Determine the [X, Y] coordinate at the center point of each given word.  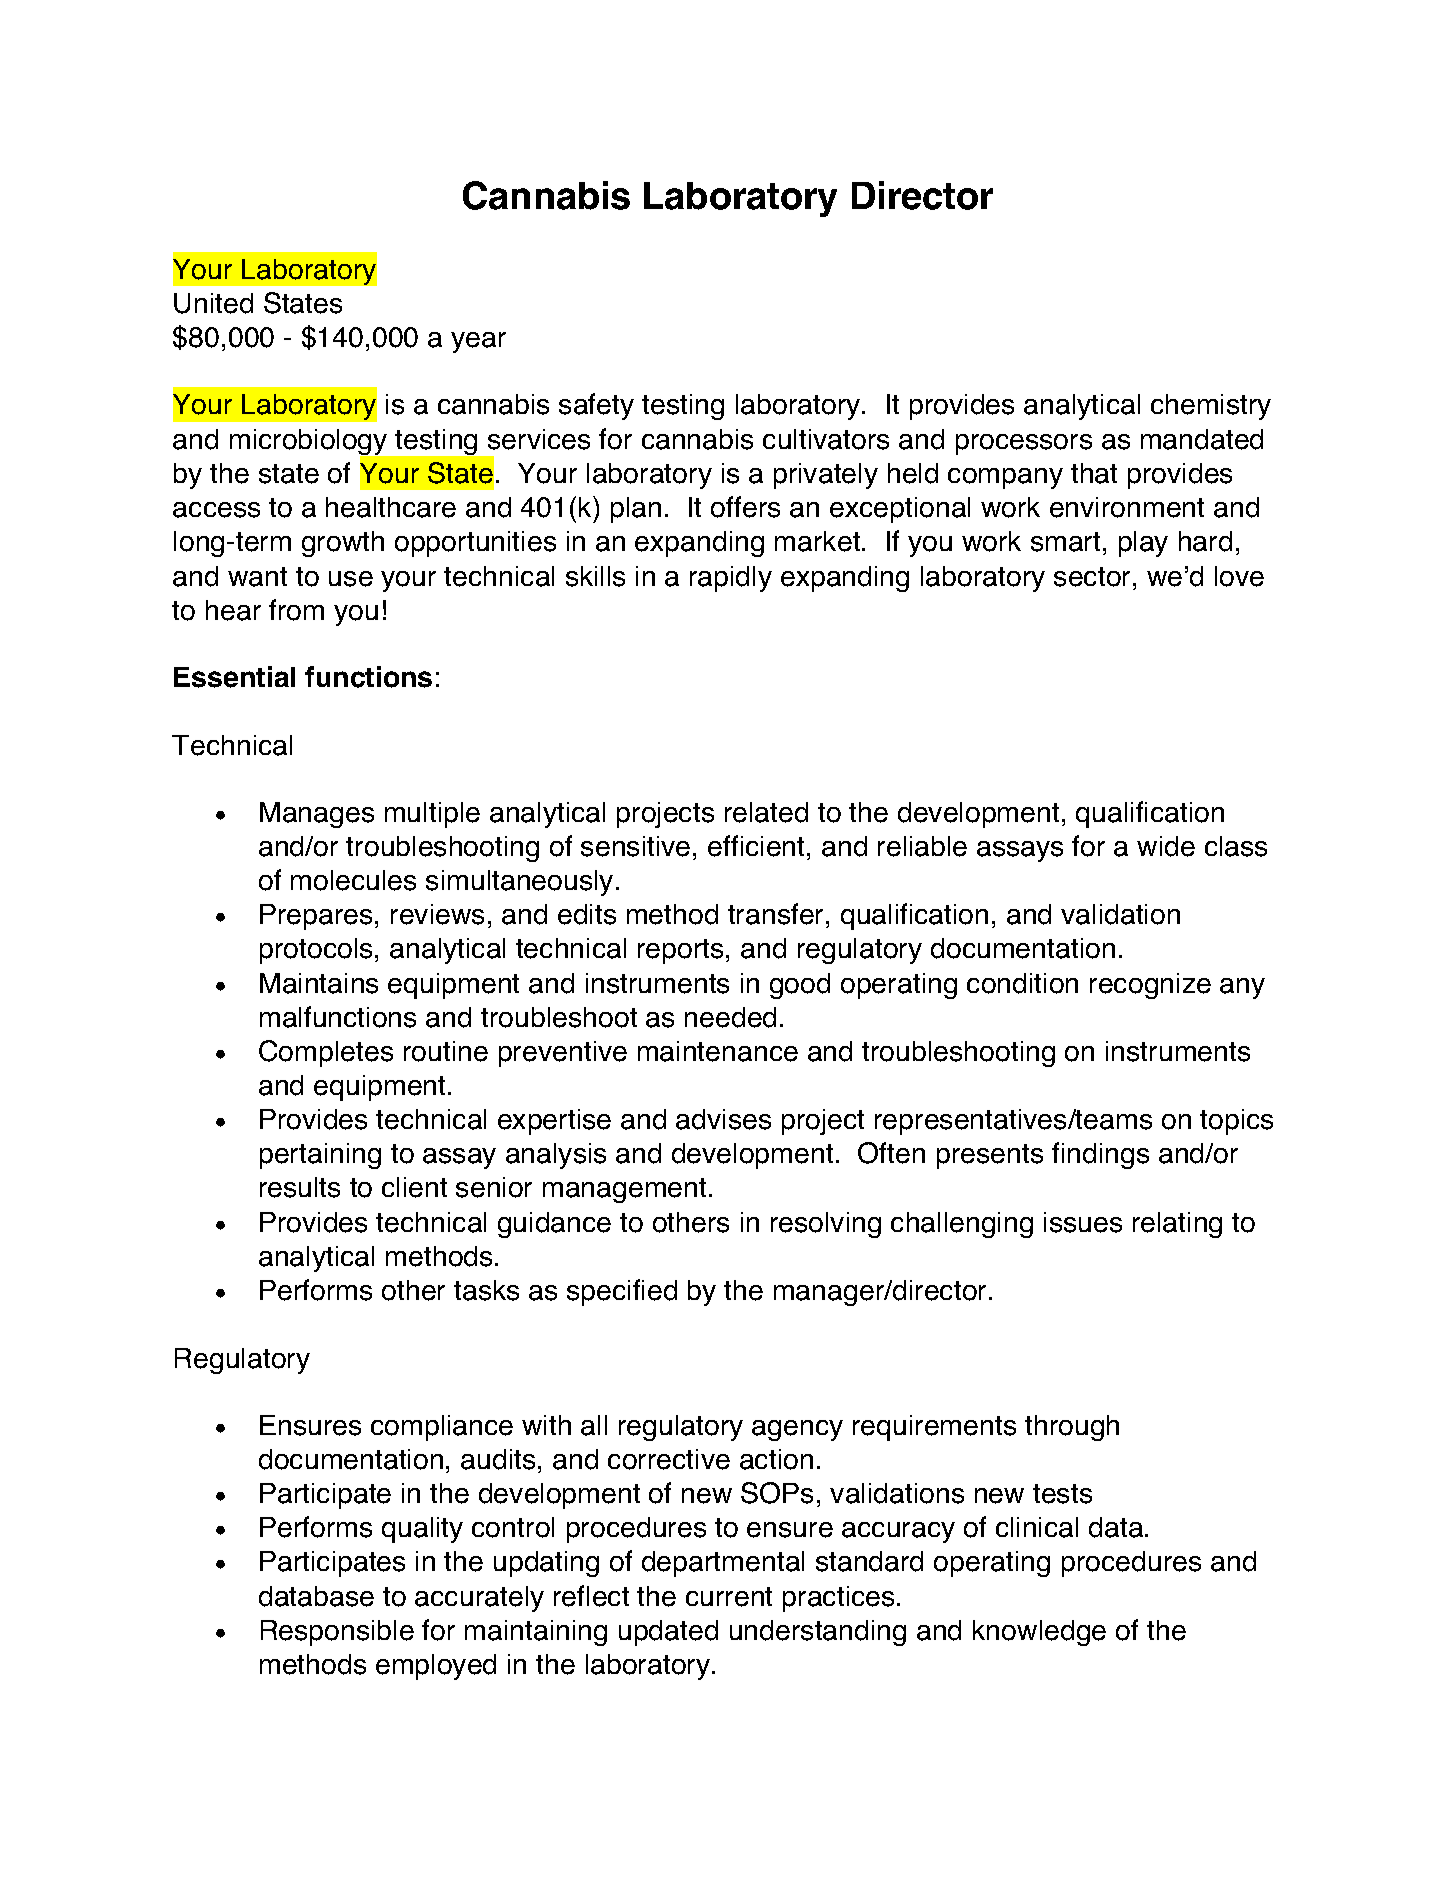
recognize [1150, 986]
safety [596, 406]
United [213, 303]
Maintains [319, 983]
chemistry [1211, 407]
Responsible [337, 1633]
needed [730, 1017]
